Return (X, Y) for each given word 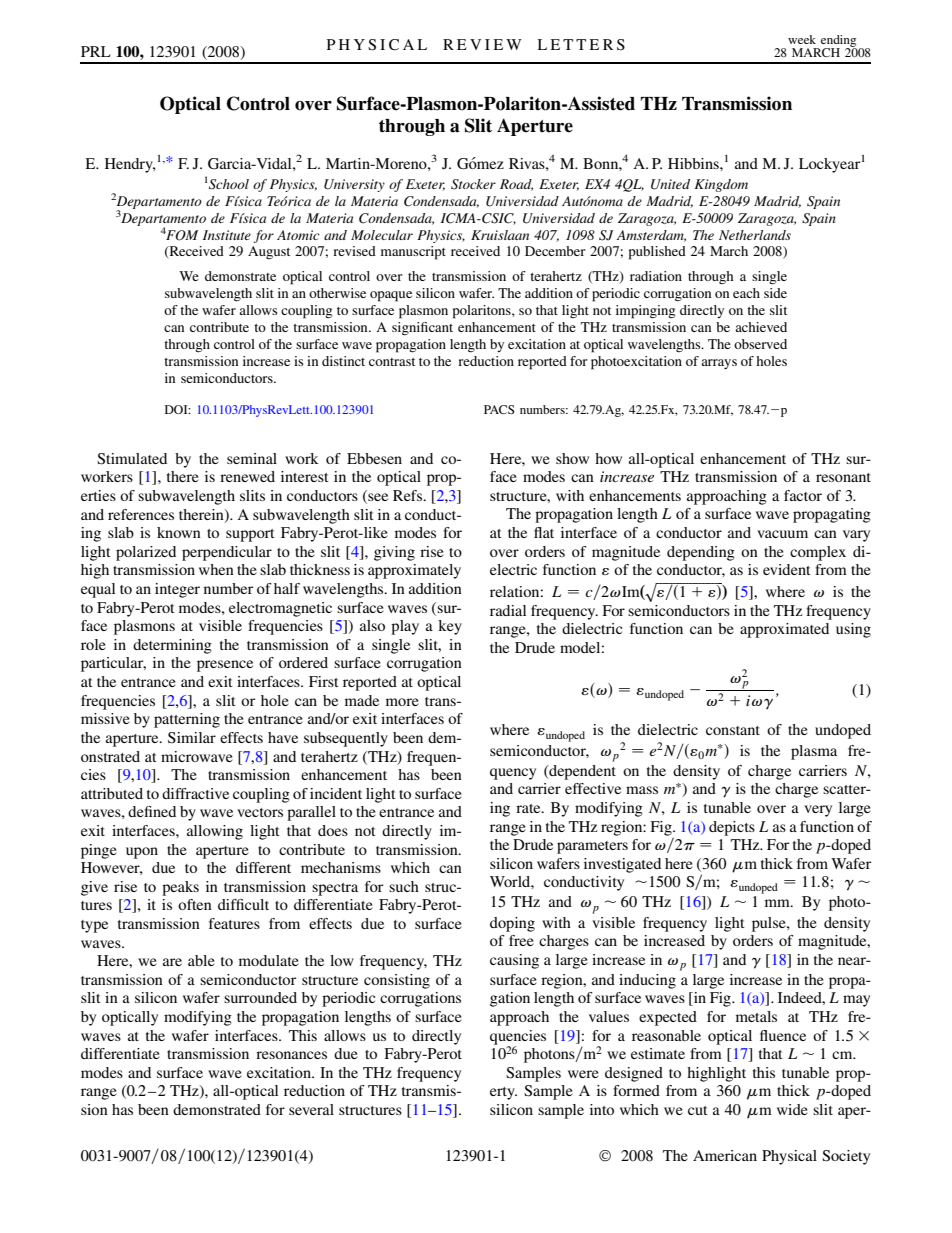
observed (760, 344)
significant (422, 329)
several (311, 1109)
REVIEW (482, 44)
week (802, 39)
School (229, 184)
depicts (732, 828)
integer (177, 590)
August (269, 252)
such (404, 886)
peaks (180, 888)
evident (787, 569)
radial (508, 610)
